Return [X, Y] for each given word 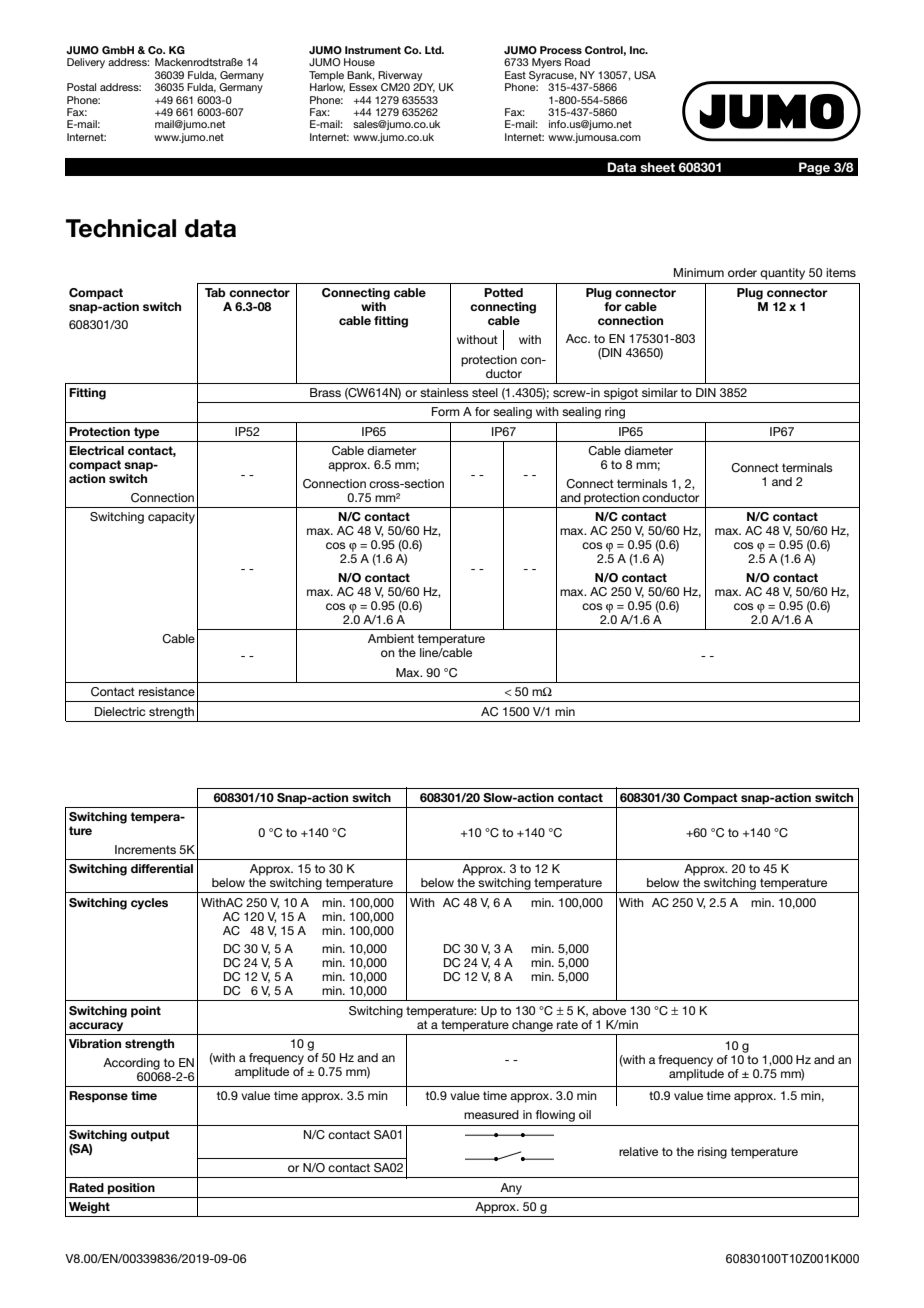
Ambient [391, 638]
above [609, 1010]
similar [660, 392]
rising [712, 1153]
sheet [657, 167]
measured [491, 1114]
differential [162, 868]
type [146, 433]
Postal [81, 87]
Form [446, 411]
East [515, 75]
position [131, 1189]
